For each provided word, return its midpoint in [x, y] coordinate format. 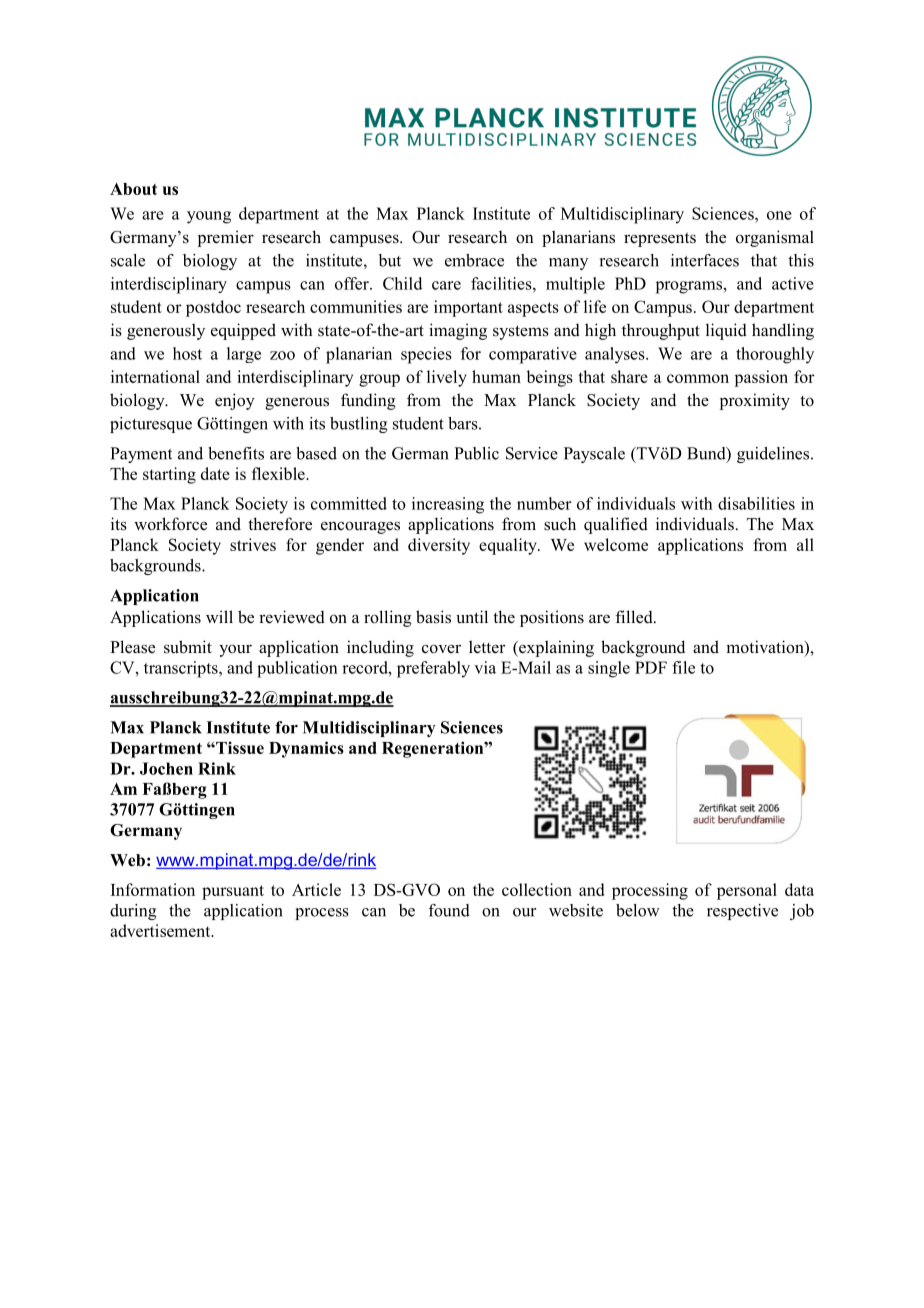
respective [742, 912]
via [485, 667]
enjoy [235, 401]
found [449, 910]
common [698, 378]
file [683, 667]
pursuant [233, 892]
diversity [439, 546]
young [209, 217]
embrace [474, 260]
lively [447, 378]
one [779, 215]
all [805, 544]
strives [253, 544]
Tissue [239, 747]
